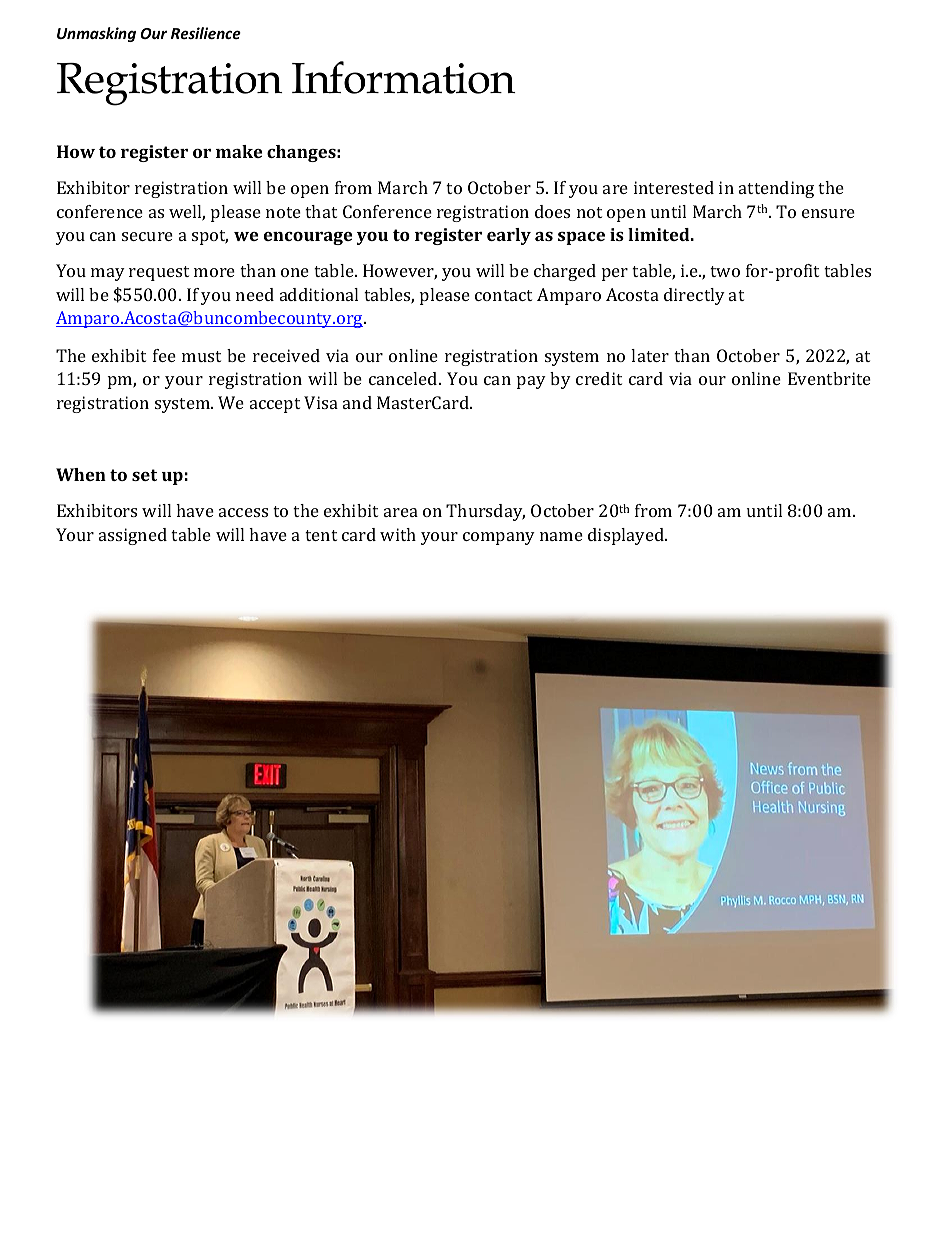 This screenshot has width=952, height=1233. Describe the element at coordinates (404, 77) in the screenshot. I see `Information` at that location.
